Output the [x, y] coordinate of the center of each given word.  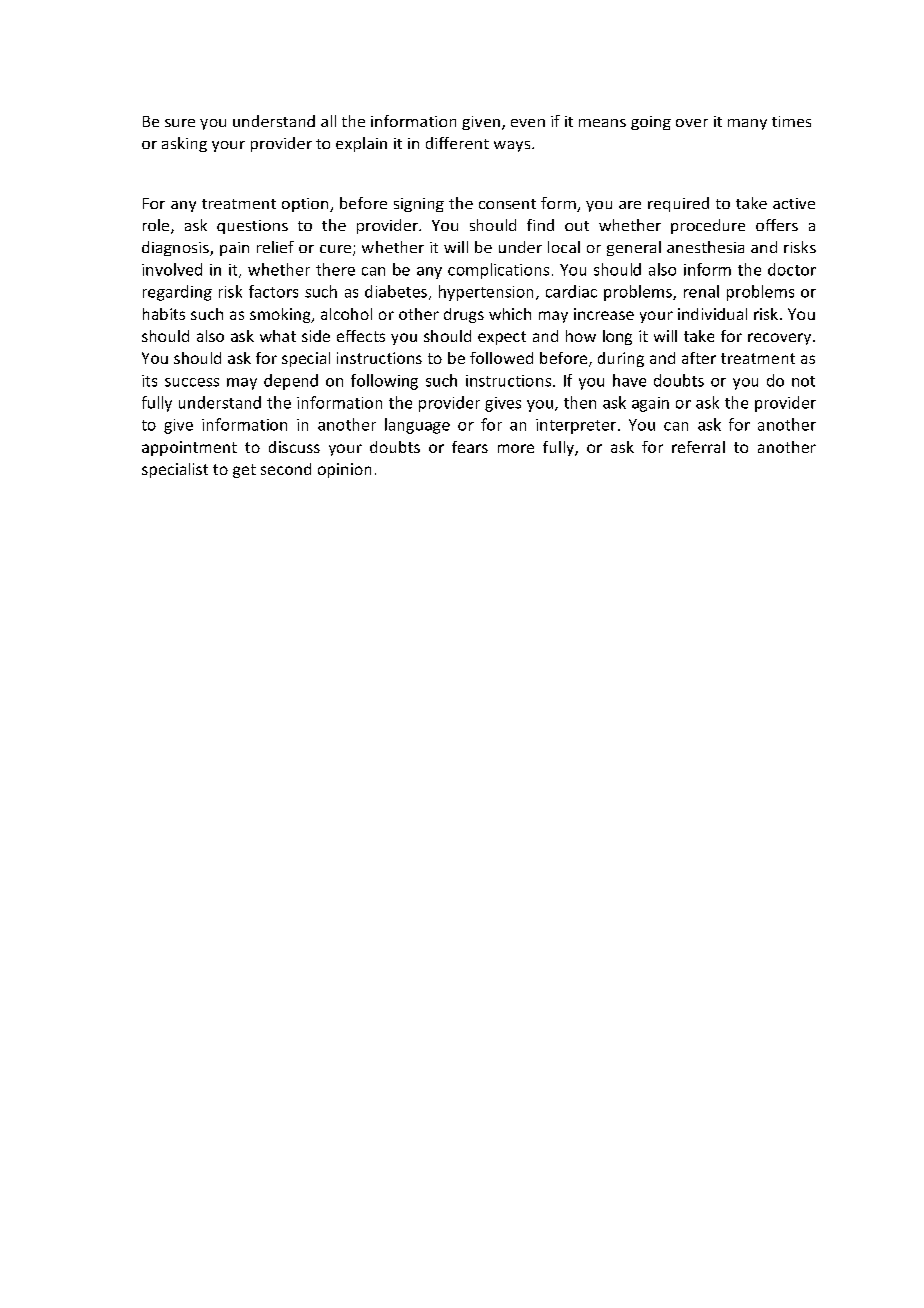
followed [501, 358]
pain [234, 249]
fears [470, 447]
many [747, 124]
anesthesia [705, 247]
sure [180, 123]
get [244, 471]
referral [698, 447]
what [278, 336]
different [457, 143]
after [699, 358]
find [540, 225]
